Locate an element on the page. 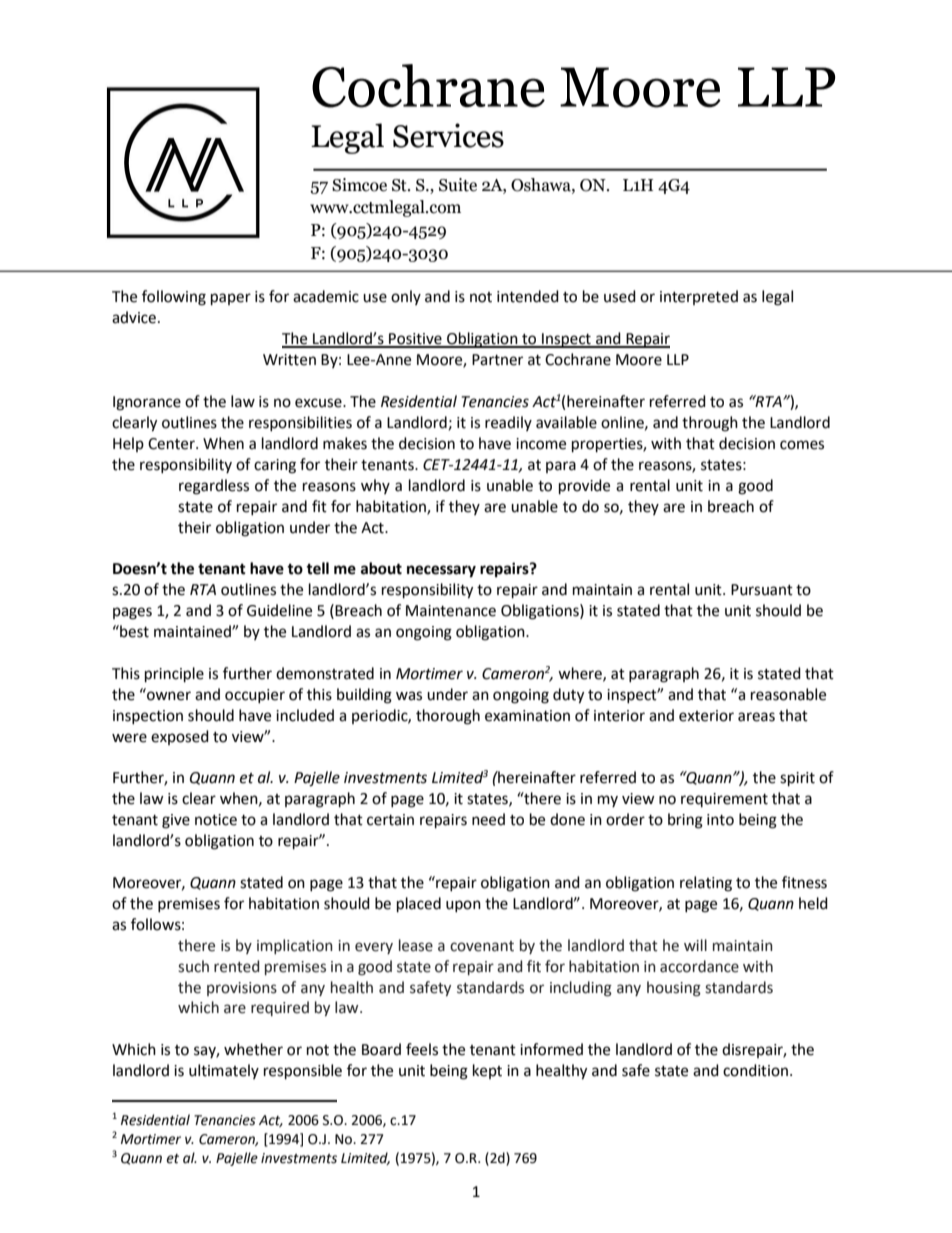 The image size is (952, 1233). interpreted is located at coordinates (699, 297).
